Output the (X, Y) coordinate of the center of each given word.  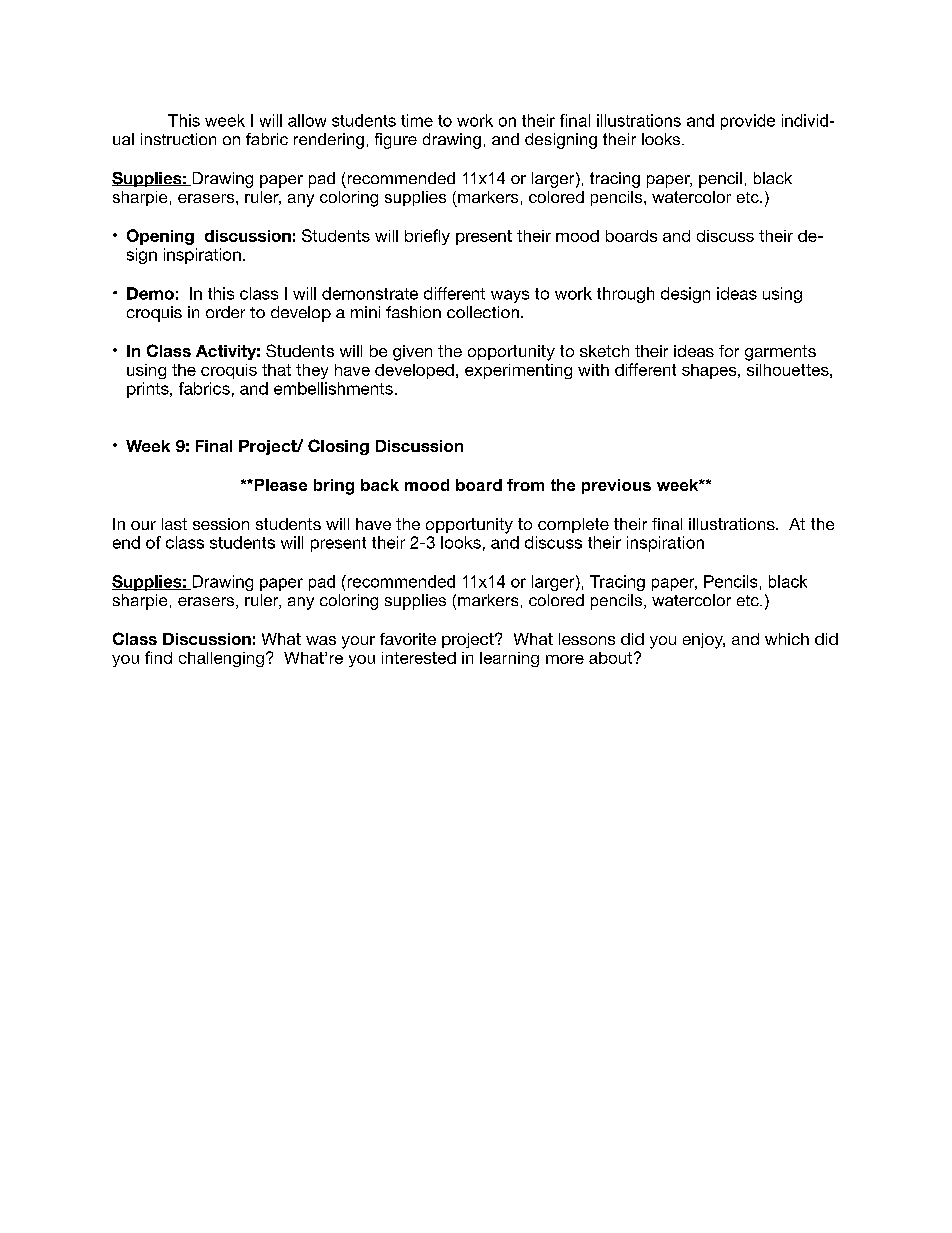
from (525, 485)
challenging (221, 659)
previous (616, 486)
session (221, 524)
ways (510, 296)
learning (509, 659)
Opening (160, 237)
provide (748, 122)
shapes (710, 371)
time (417, 120)
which (787, 639)
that (276, 370)
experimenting (518, 371)
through (625, 295)
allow (307, 120)
